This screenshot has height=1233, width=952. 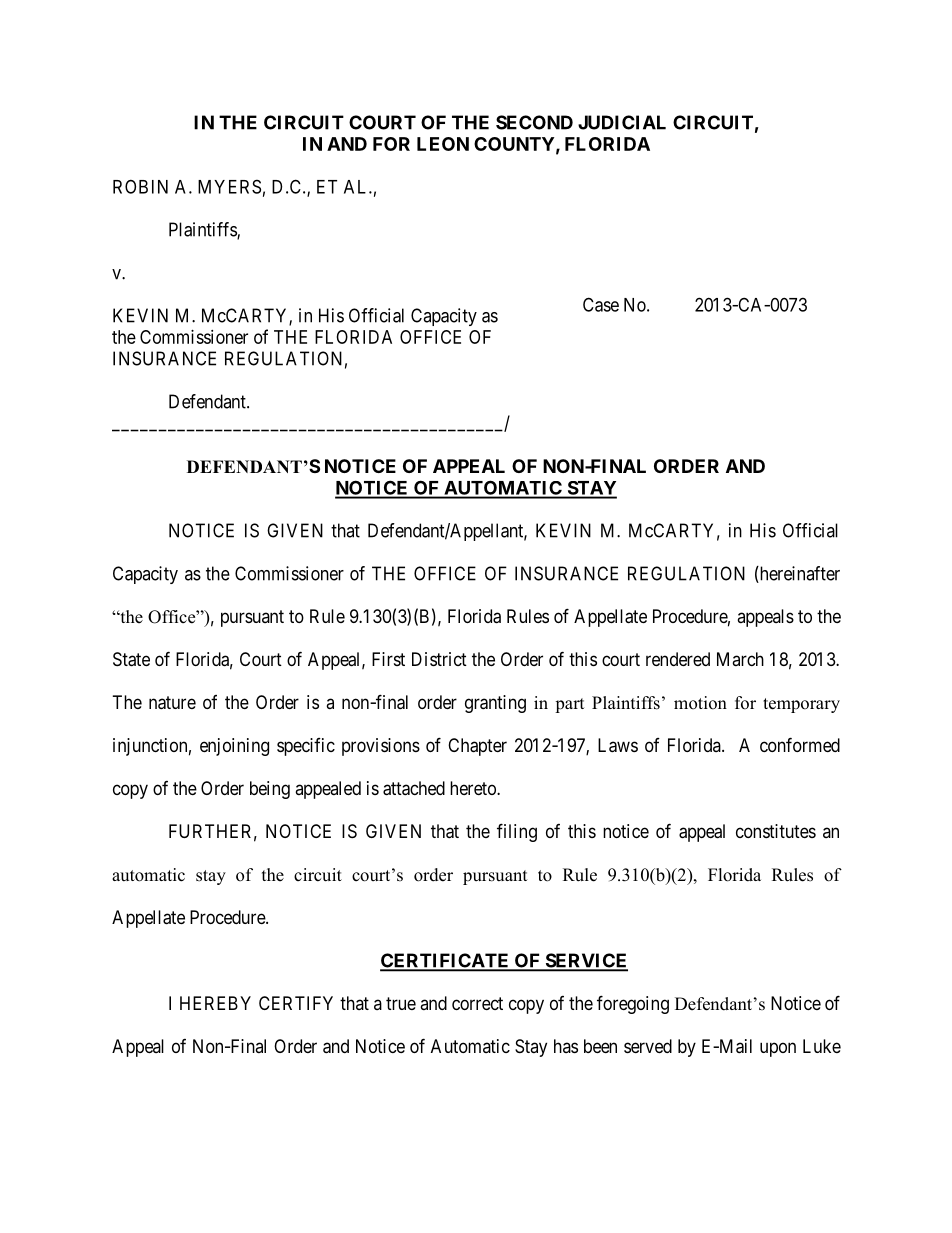 I want to click on correct, so click(x=477, y=1003).
